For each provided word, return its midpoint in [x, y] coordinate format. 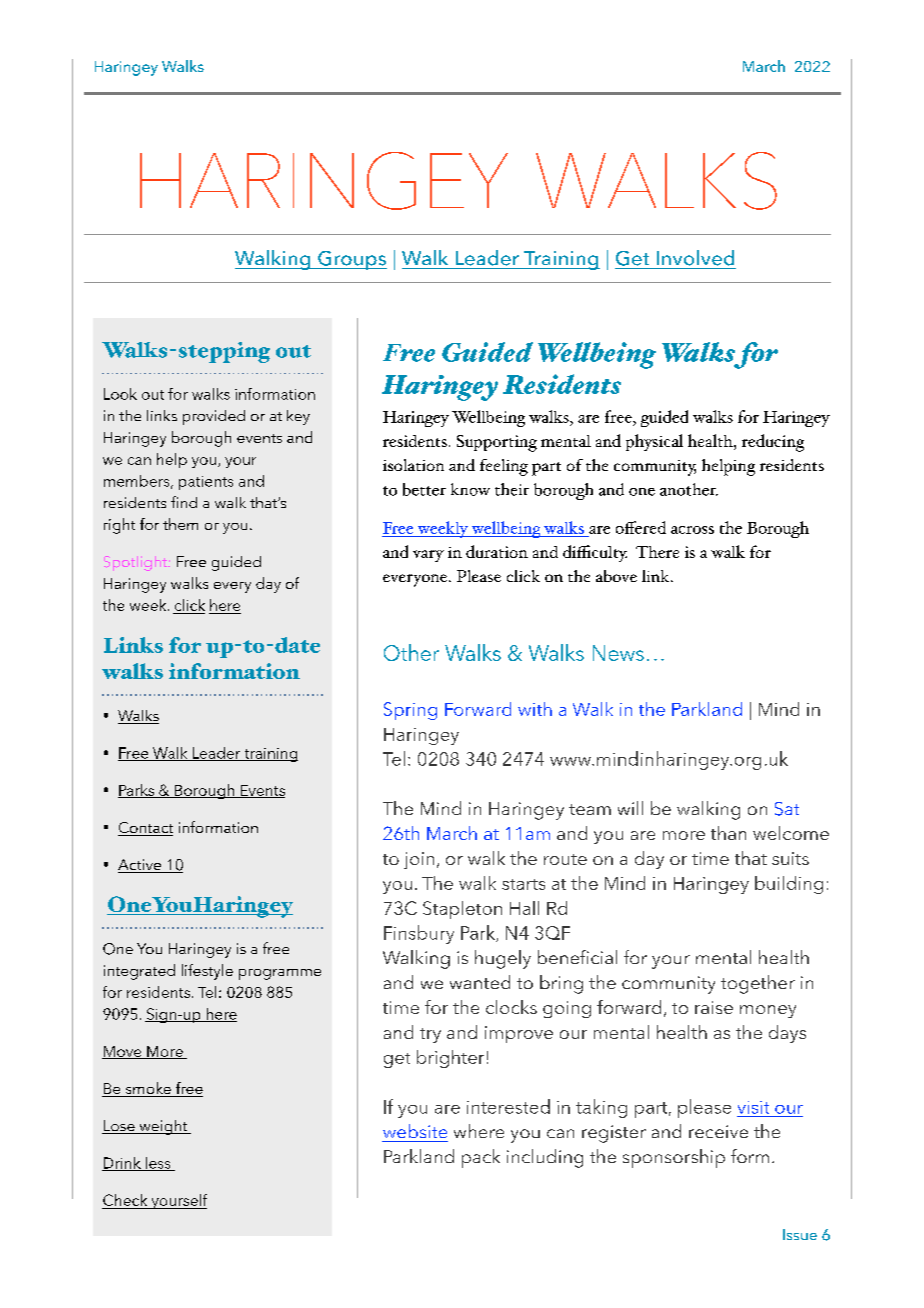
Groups [351, 260]
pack [481, 1158]
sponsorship [674, 1158]
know [470, 489]
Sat [787, 809]
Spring [410, 711]
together [758, 984]
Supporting [497, 443]
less [158, 1164]
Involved [695, 258]
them [180, 524]
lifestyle [207, 972]
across [692, 530]
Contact [145, 829]
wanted [480, 982]
